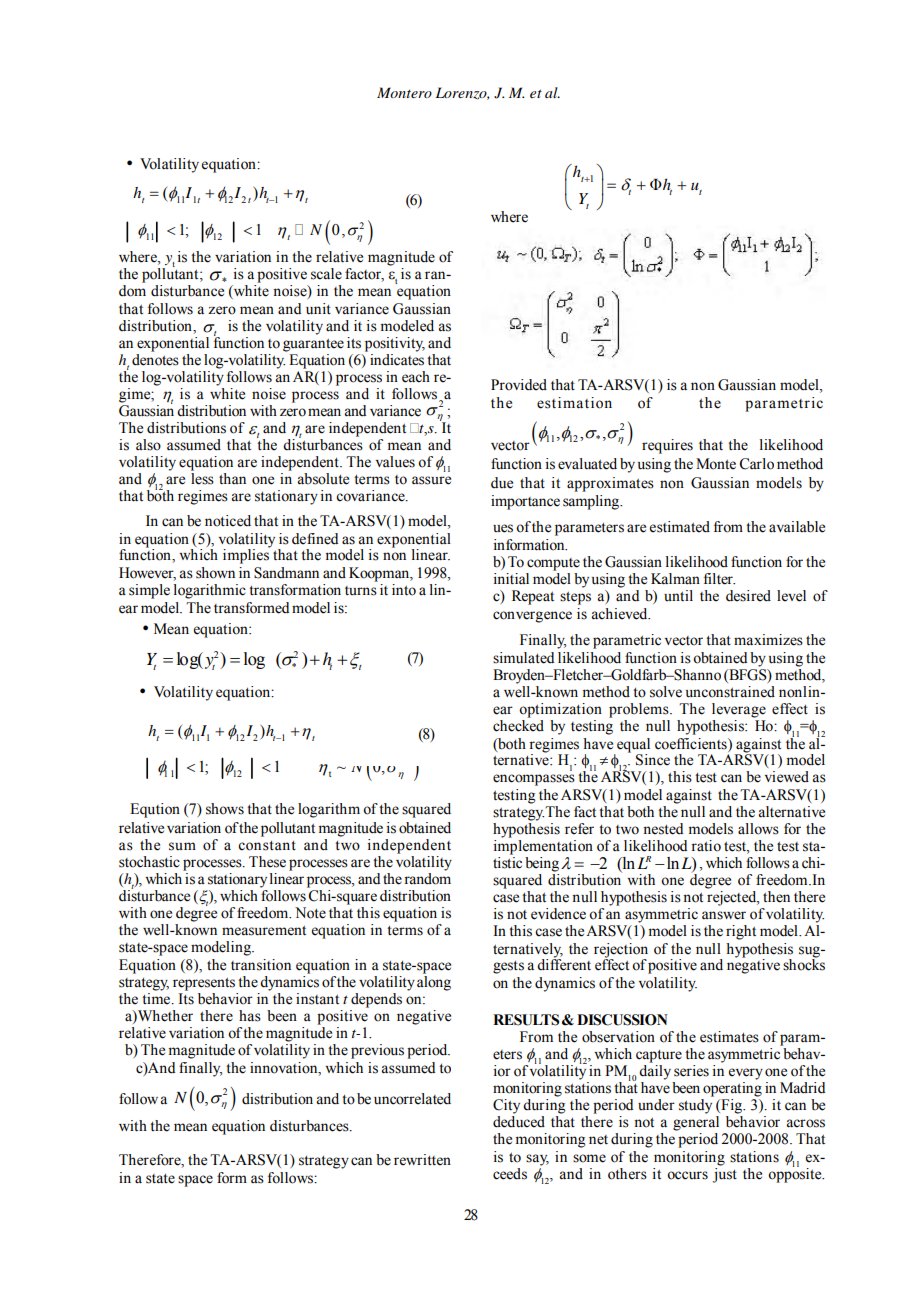  What do you see at coordinates (395, 344) in the screenshot?
I see `positivity` at bounding box center [395, 344].
